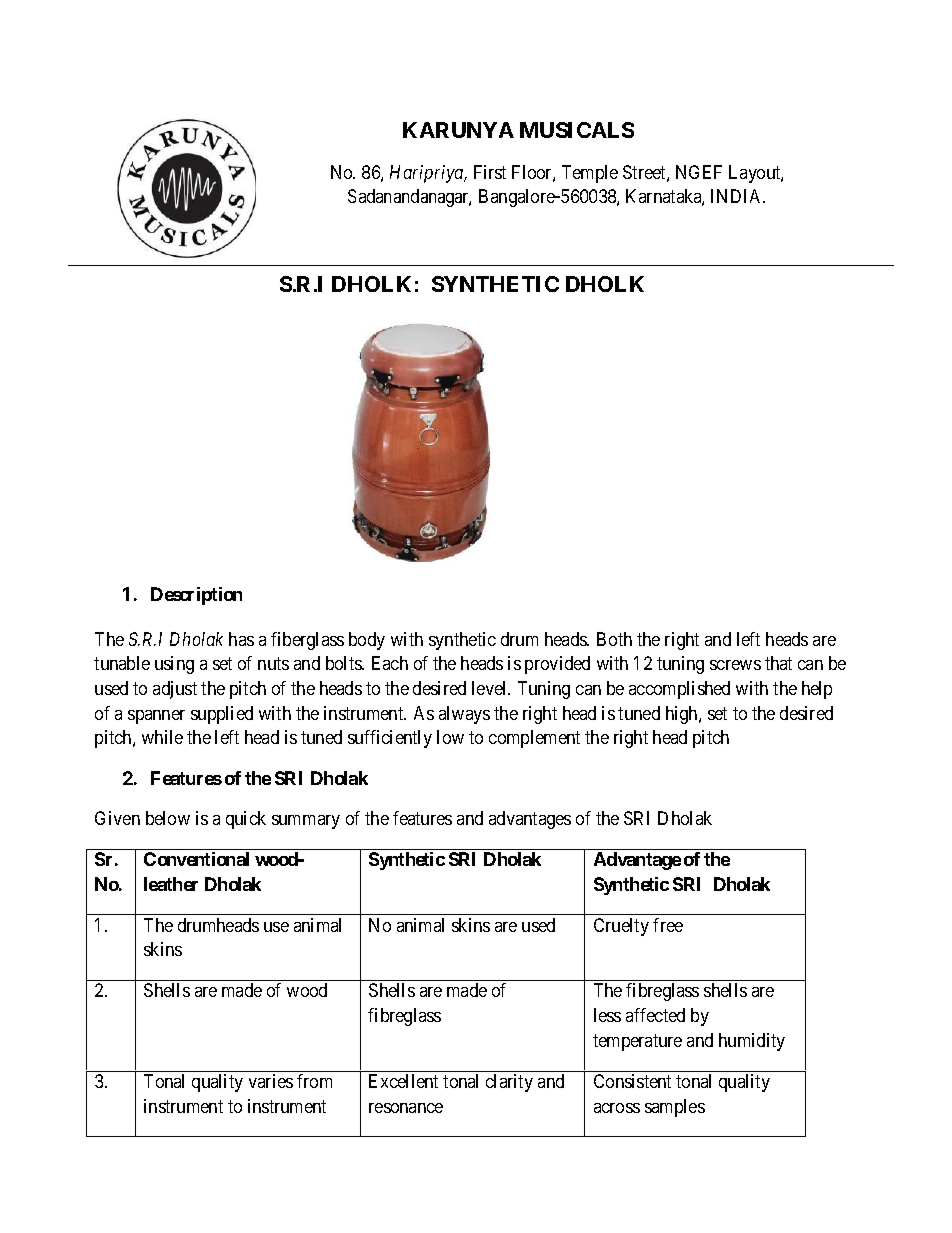 This image has height=1233, width=952. Describe the element at coordinates (509, 1083) in the image. I see `clarity` at that location.
